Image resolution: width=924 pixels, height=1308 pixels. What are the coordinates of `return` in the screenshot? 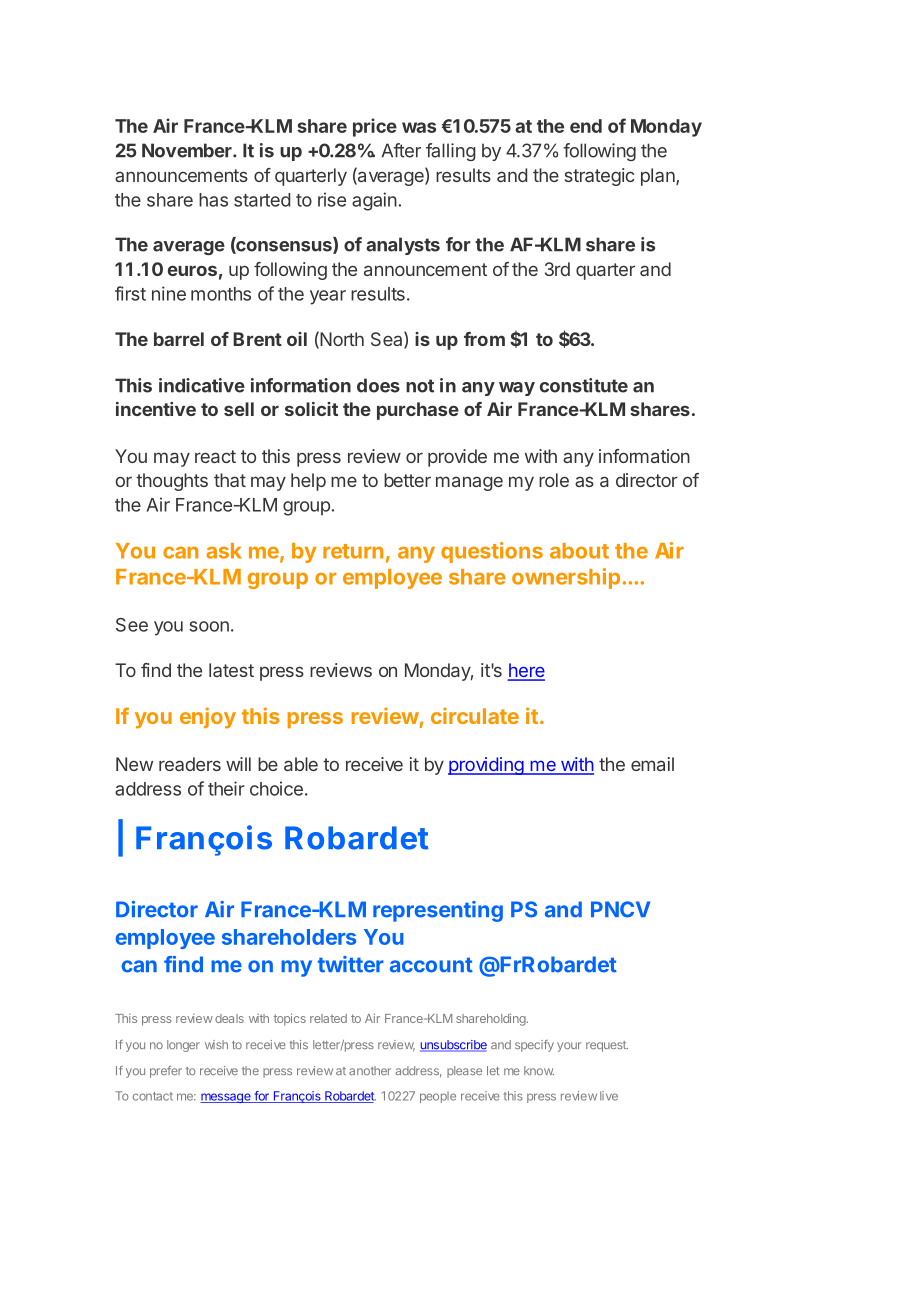 It's located at (353, 551).
